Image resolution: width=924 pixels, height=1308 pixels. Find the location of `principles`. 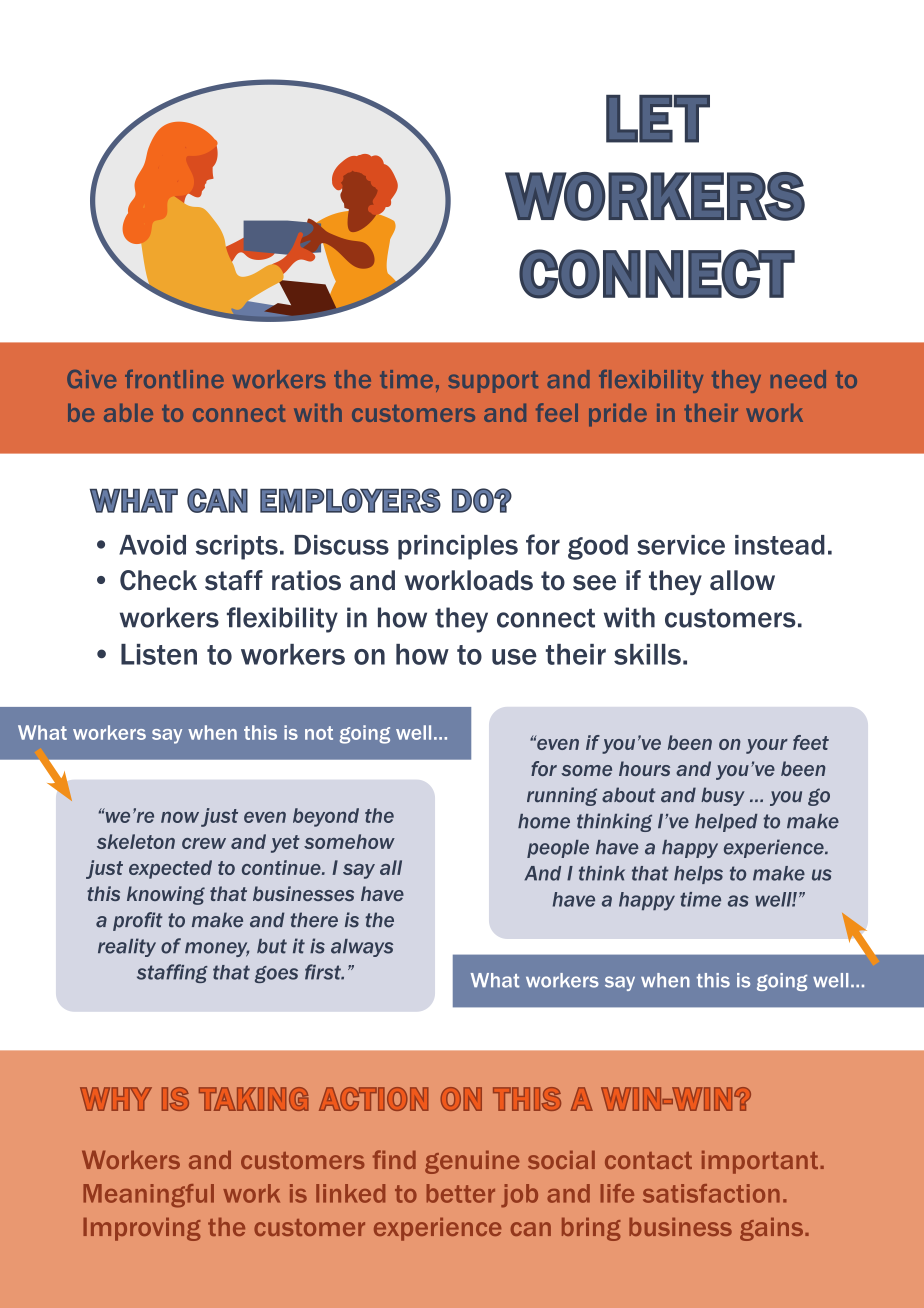

principles is located at coordinates (458, 547).
